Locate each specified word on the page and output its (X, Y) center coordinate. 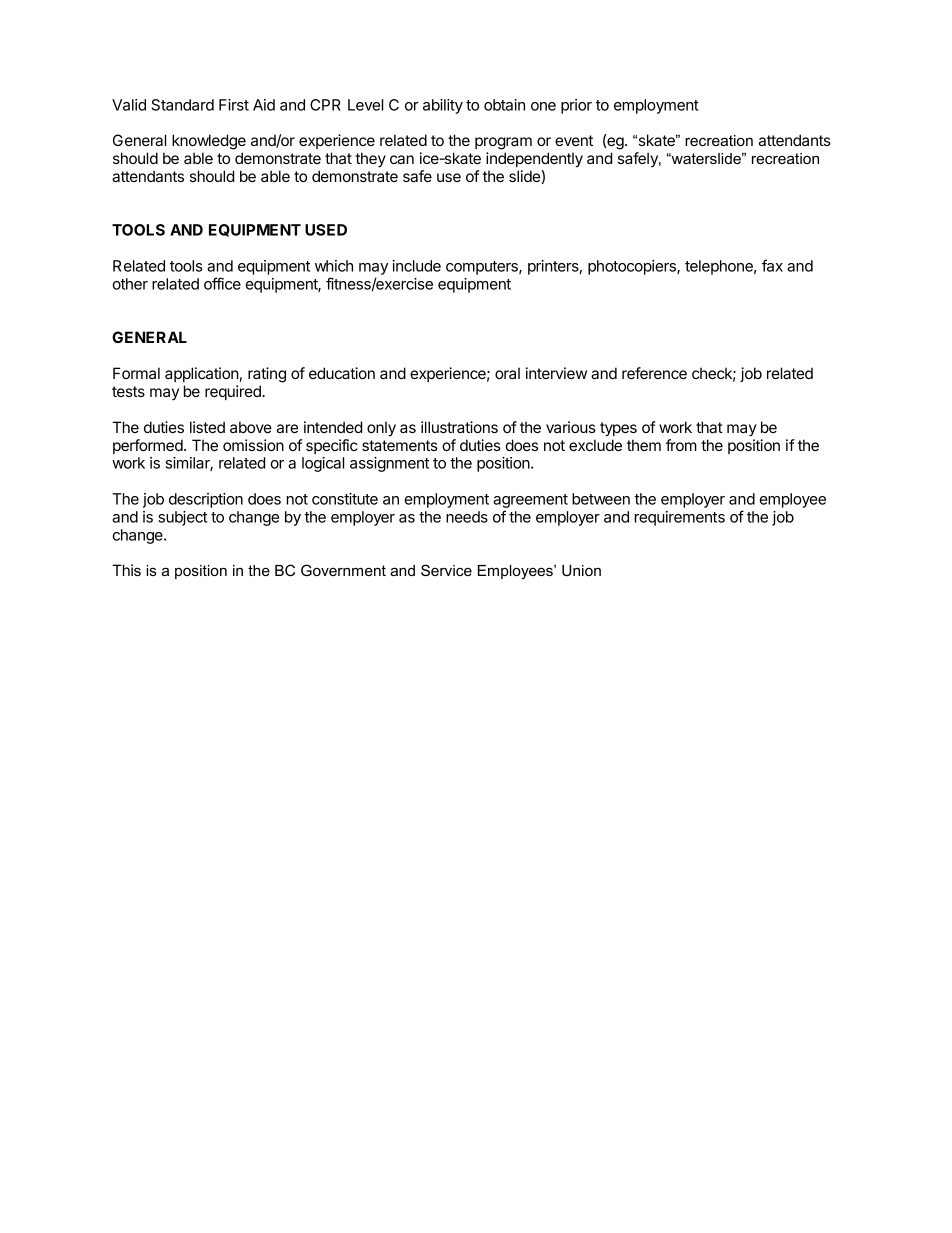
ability (443, 106)
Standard (183, 105)
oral (507, 373)
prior (576, 106)
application (202, 374)
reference (654, 373)
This (126, 570)
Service (446, 570)
